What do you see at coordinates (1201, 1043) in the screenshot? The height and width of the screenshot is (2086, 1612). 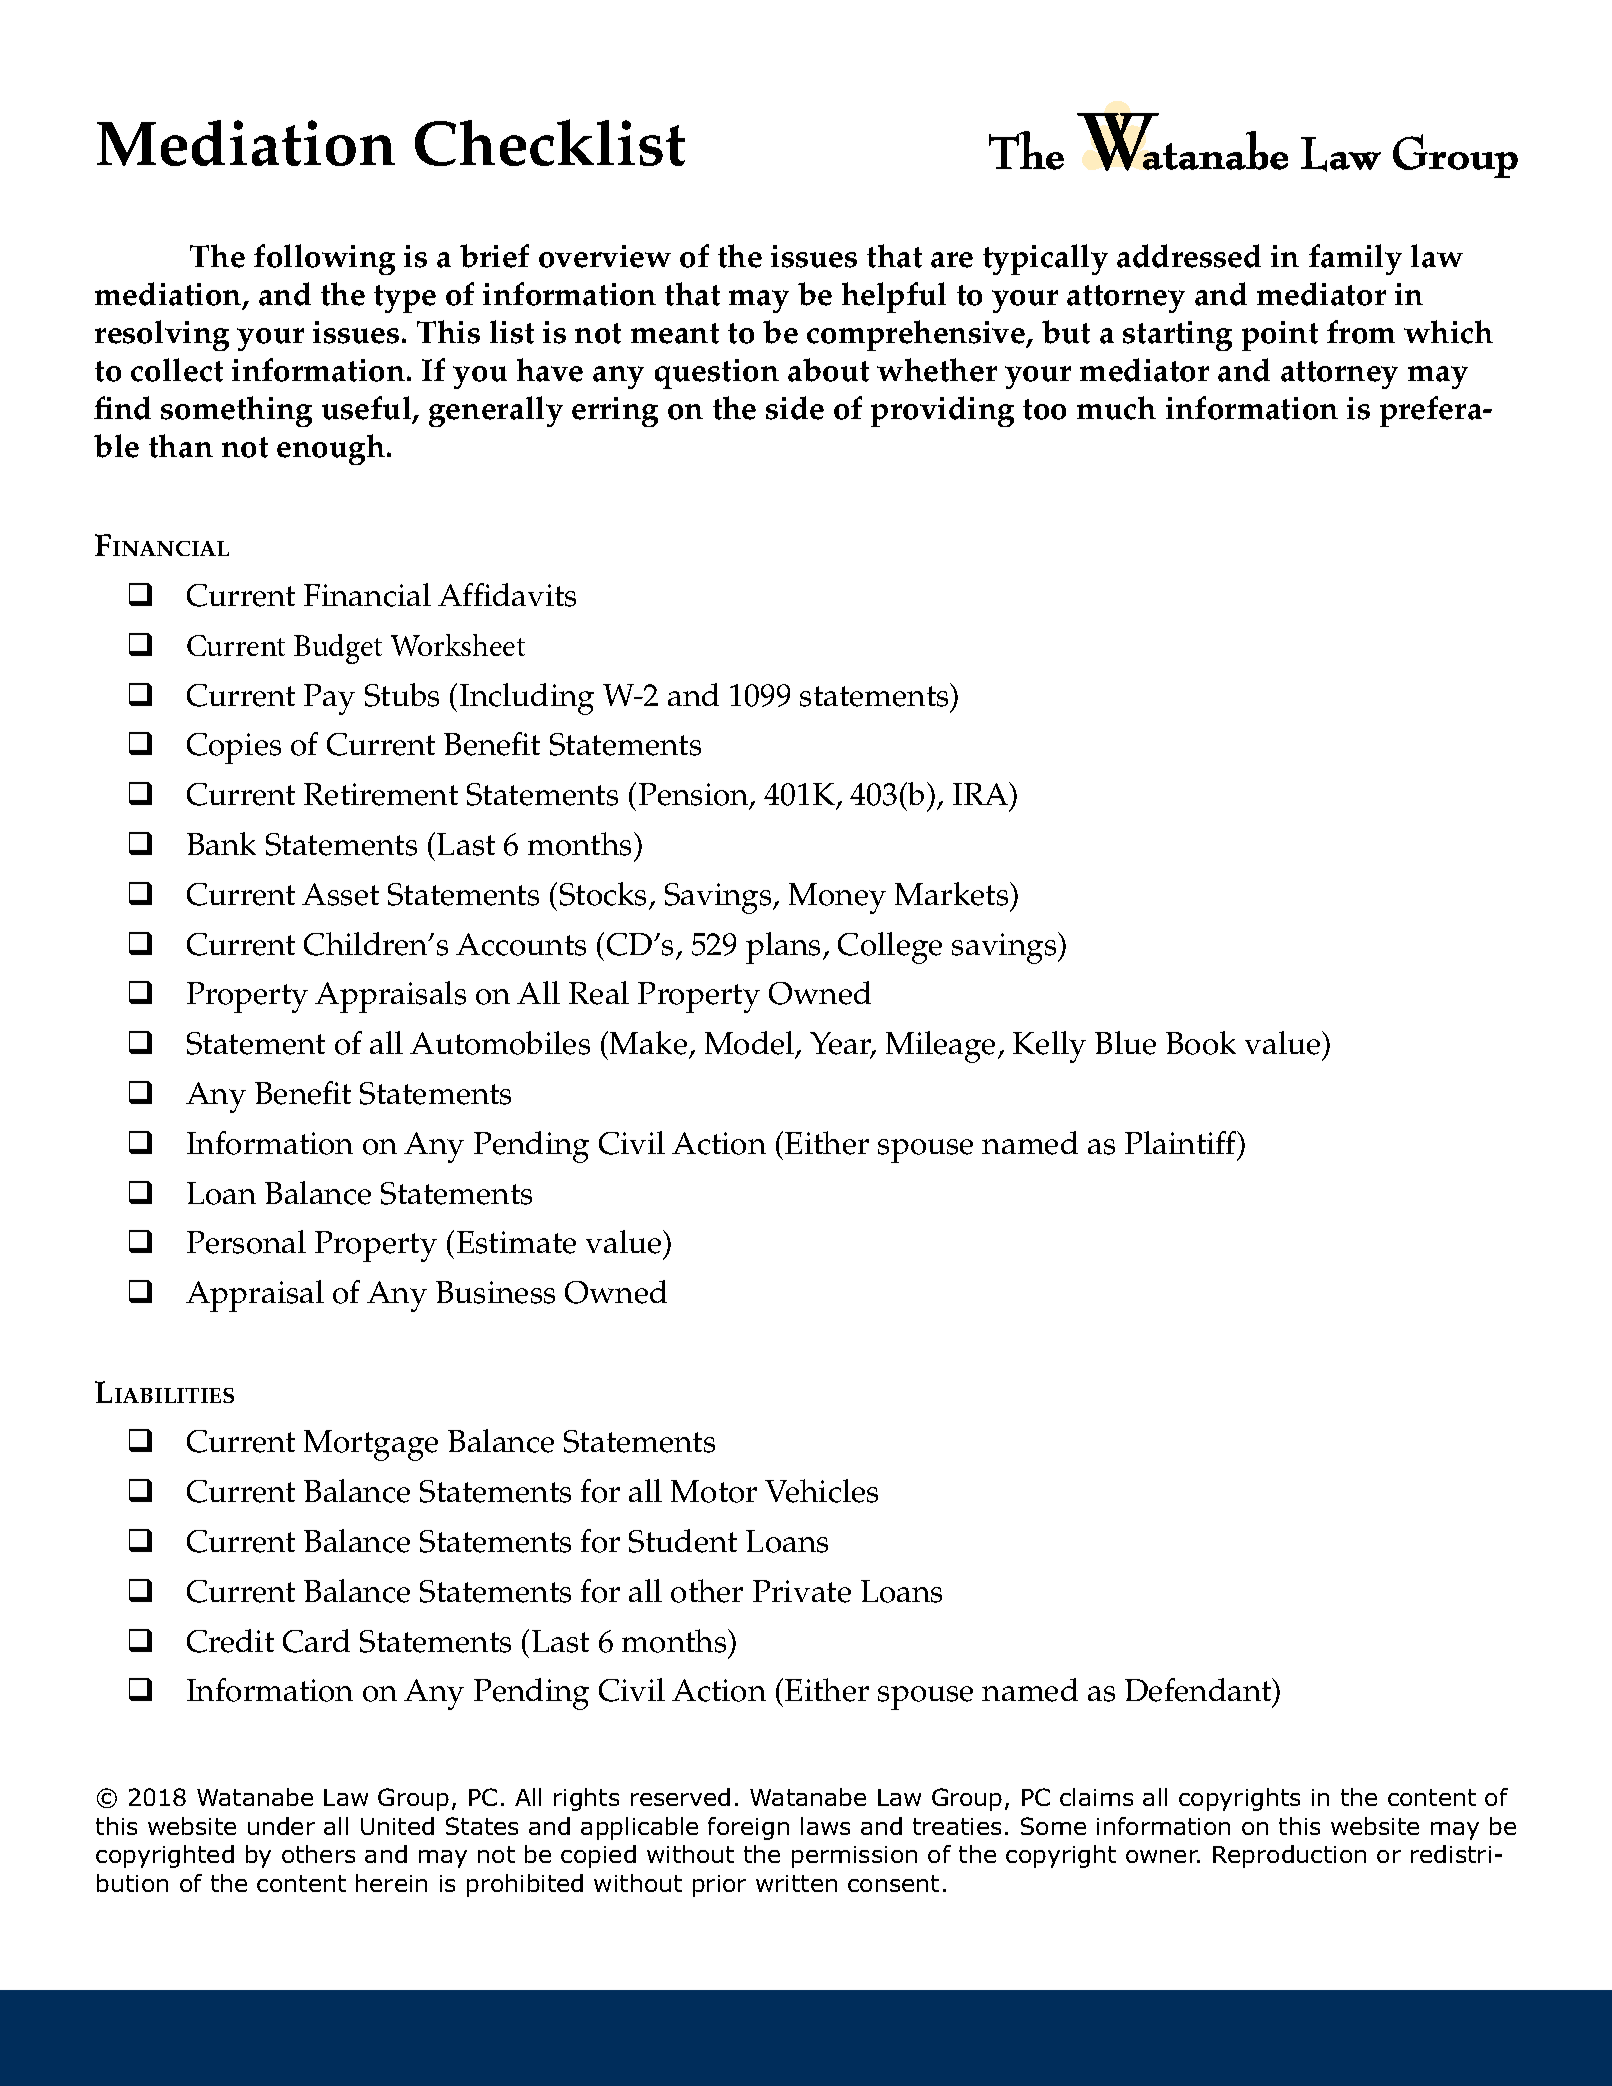 I see `Book` at bounding box center [1201, 1043].
